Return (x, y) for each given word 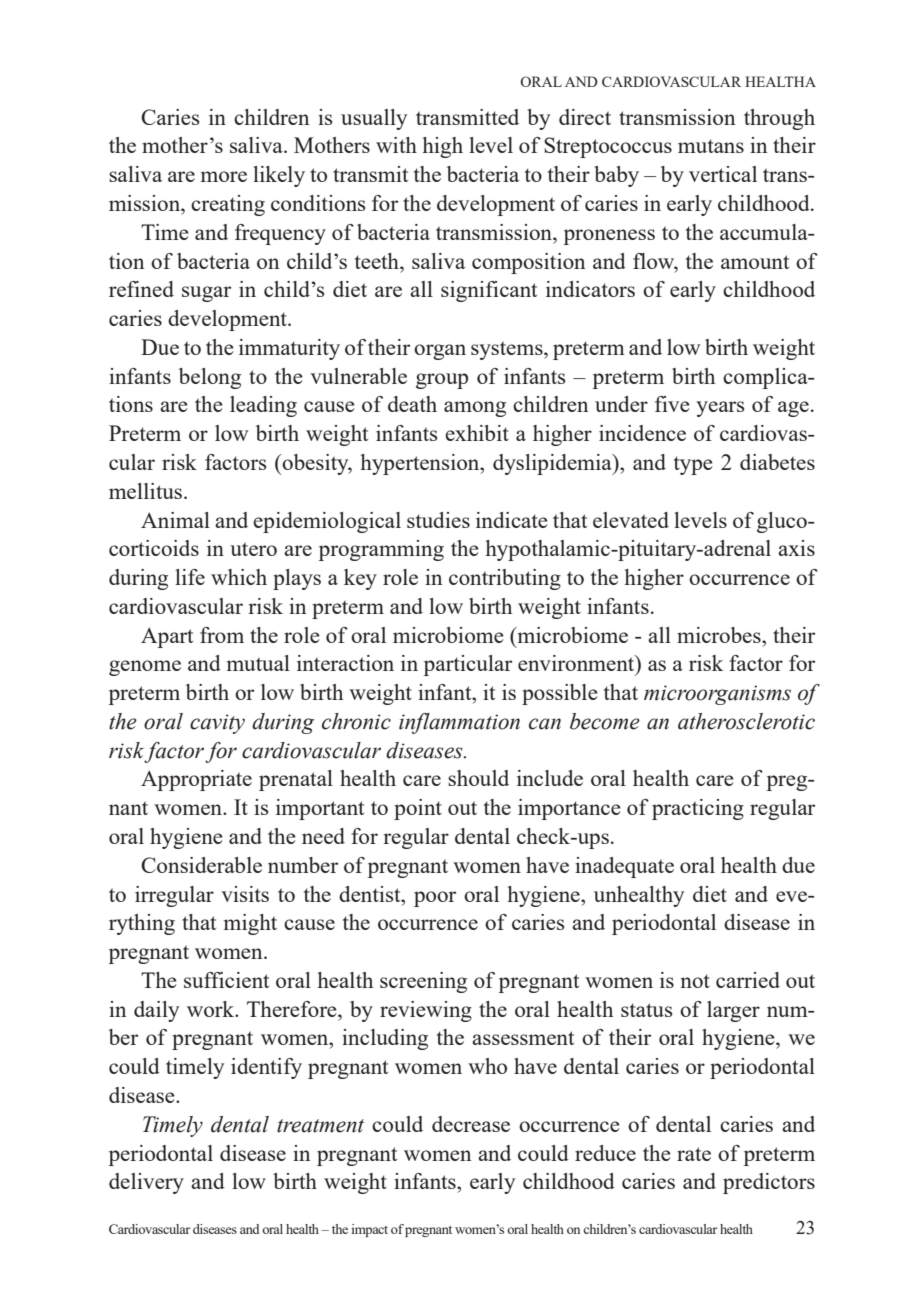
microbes (720, 635)
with (396, 145)
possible (560, 694)
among (475, 409)
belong (210, 378)
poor (435, 899)
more (224, 176)
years (720, 409)
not (695, 981)
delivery (146, 1183)
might (250, 924)
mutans (711, 146)
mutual (258, 663)
